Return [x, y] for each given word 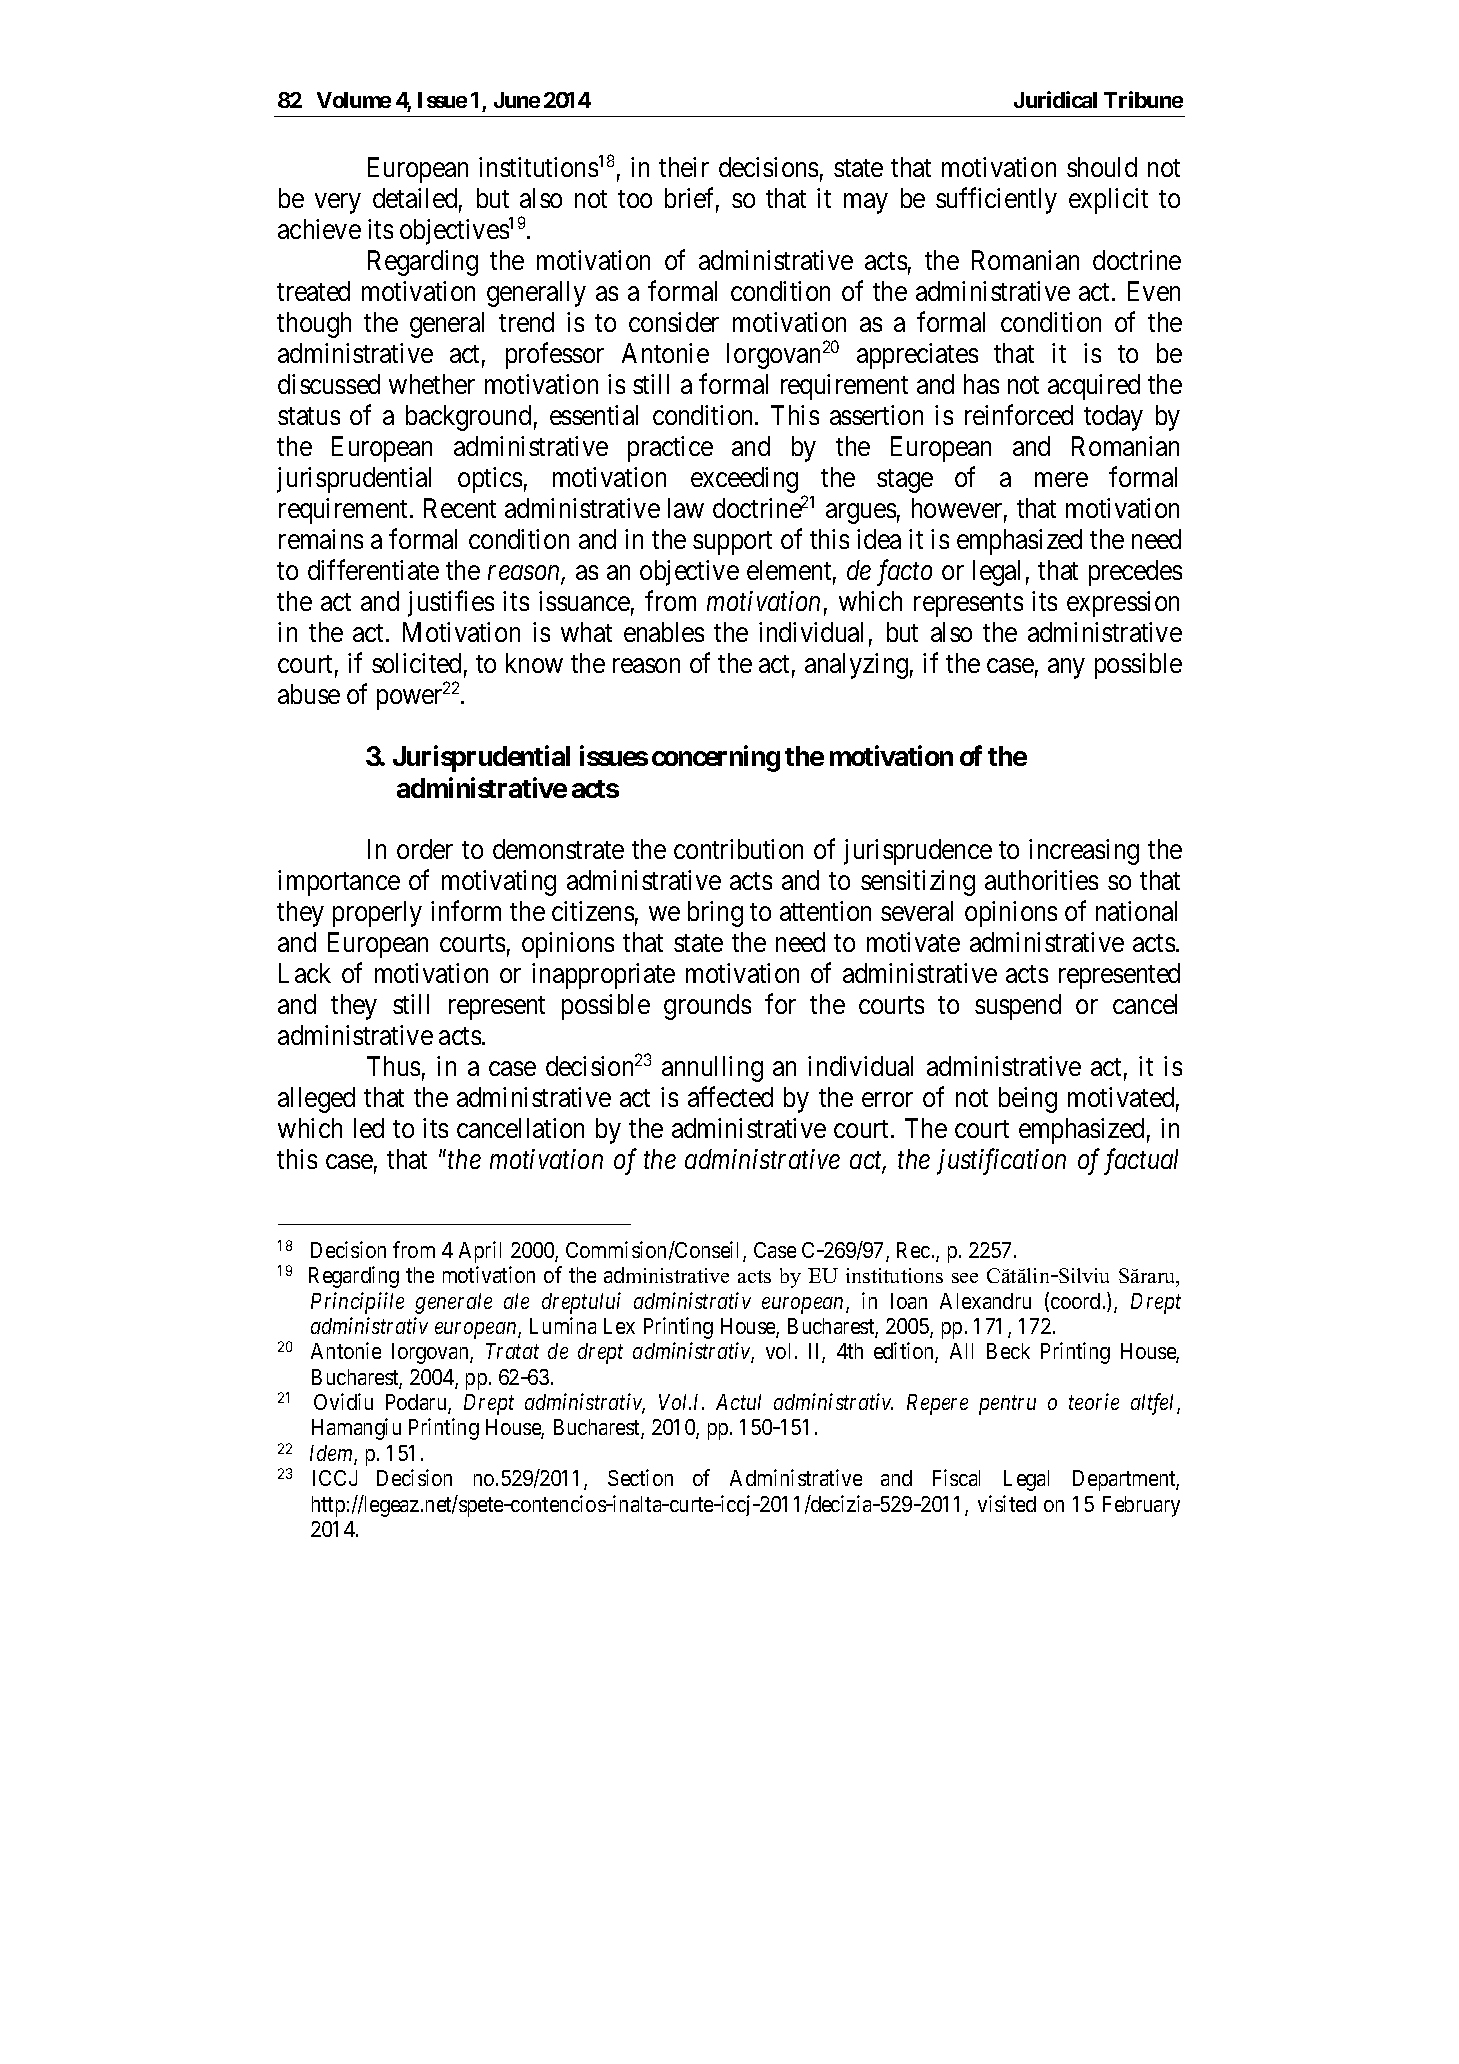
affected [730, 1097]
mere [1061, 480]
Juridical [1055, 99]
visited [1007, 1503]
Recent [460, 508]
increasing [1084, 852]
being [1028, 1100]
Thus [393, 1066]
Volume [354, 100]
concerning [716, 759]
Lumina [563, 1325]
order [425, 849]
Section [640, 1477]
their [684, 167]
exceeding [744, 480]
